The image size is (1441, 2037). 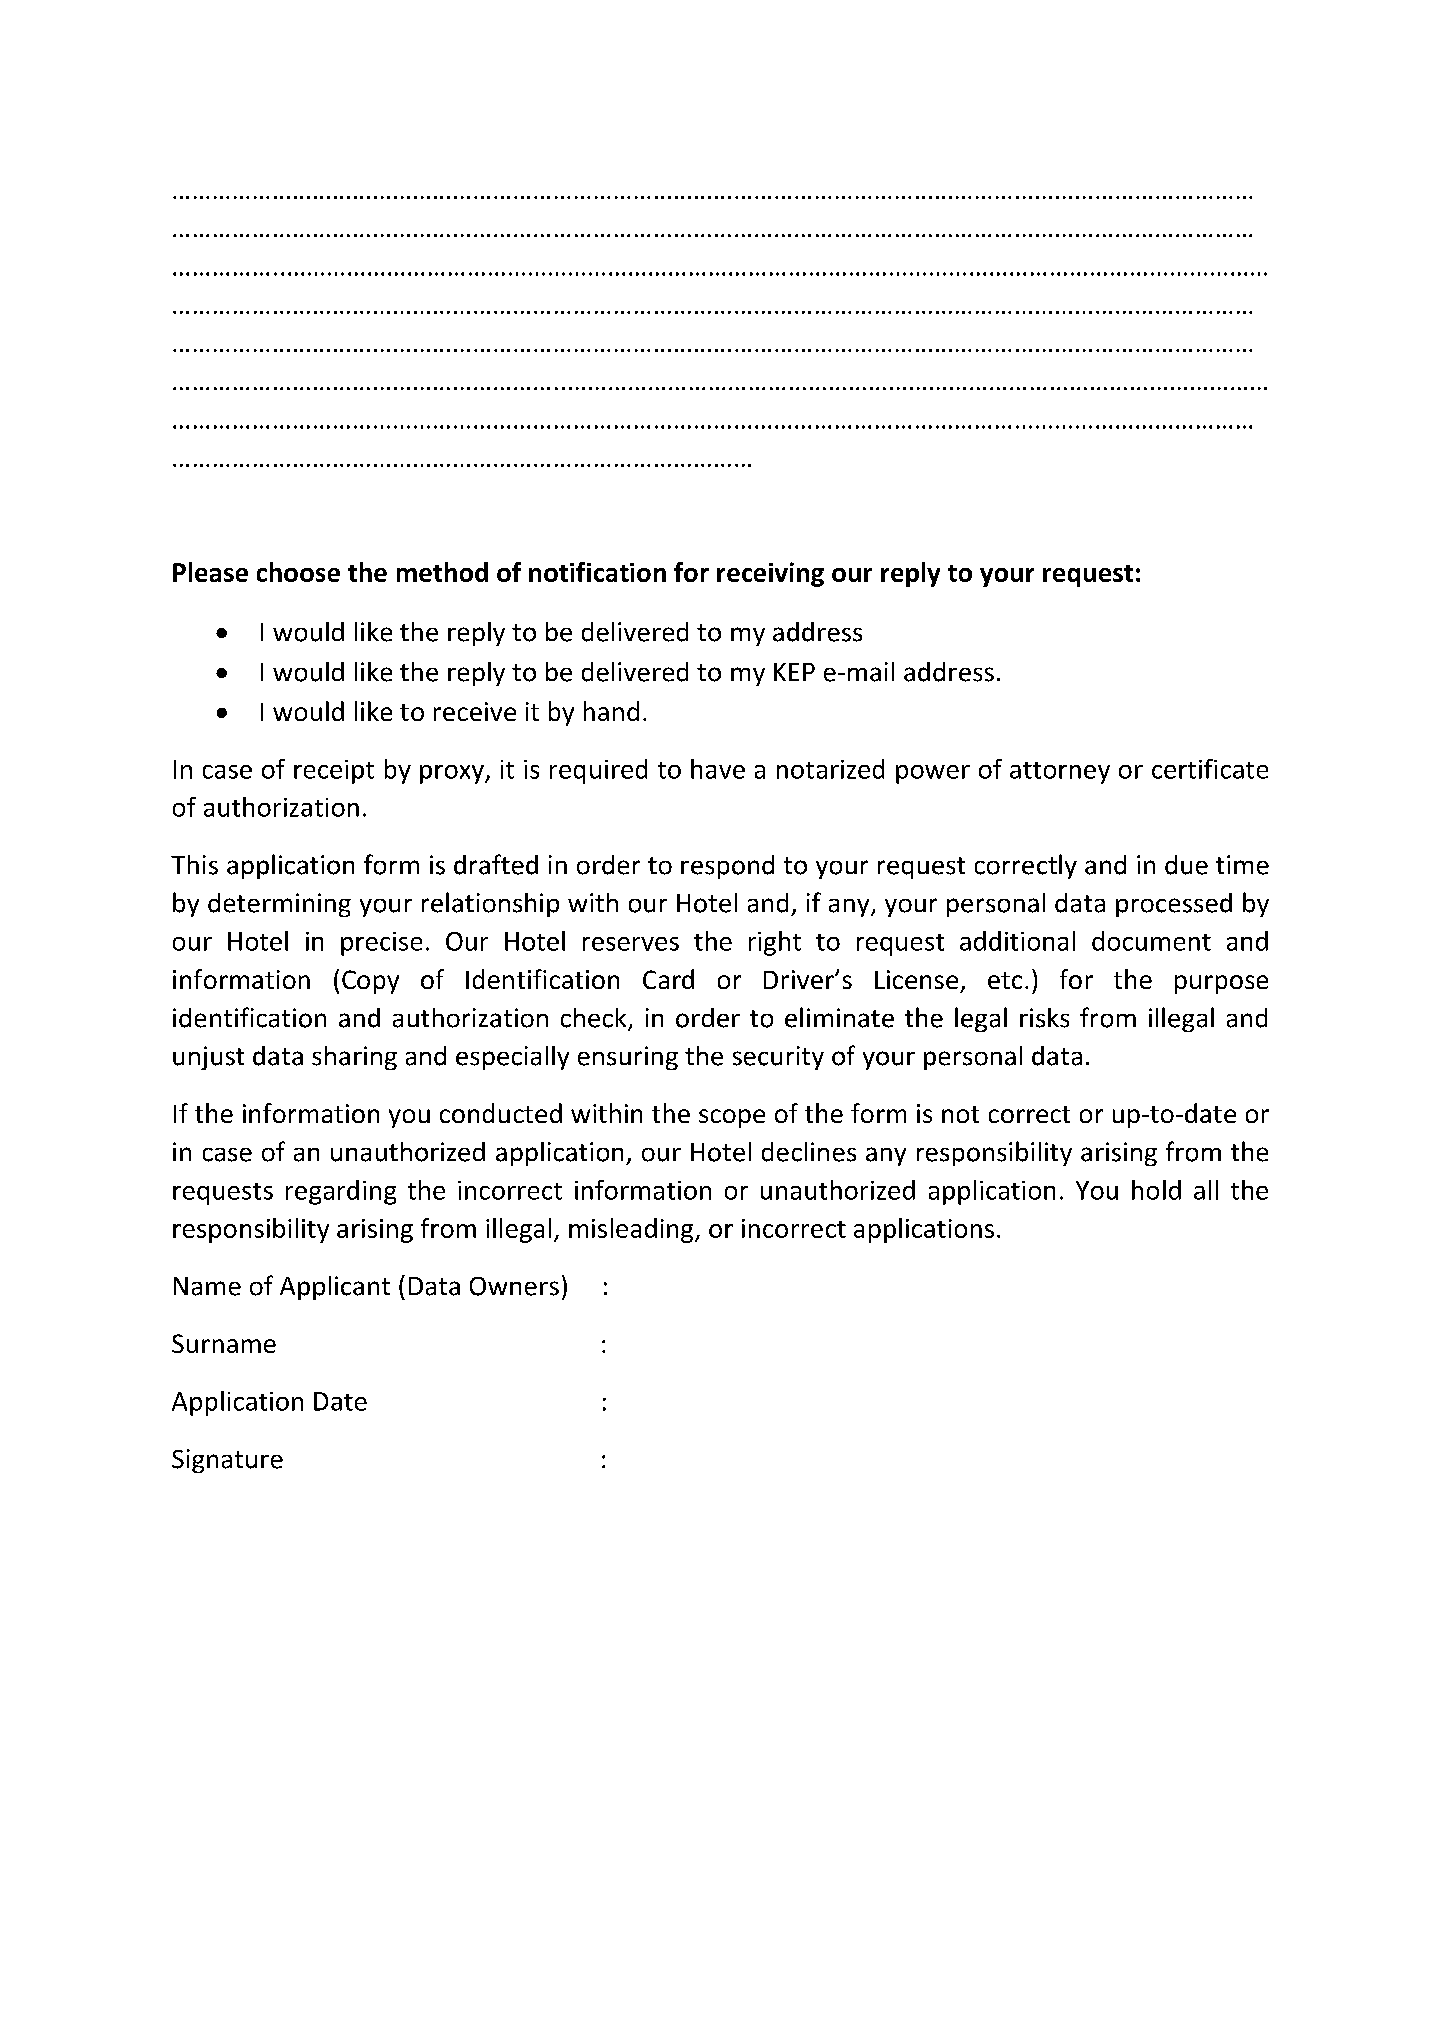 I want to click on respond, so click(x=727, y=867).
